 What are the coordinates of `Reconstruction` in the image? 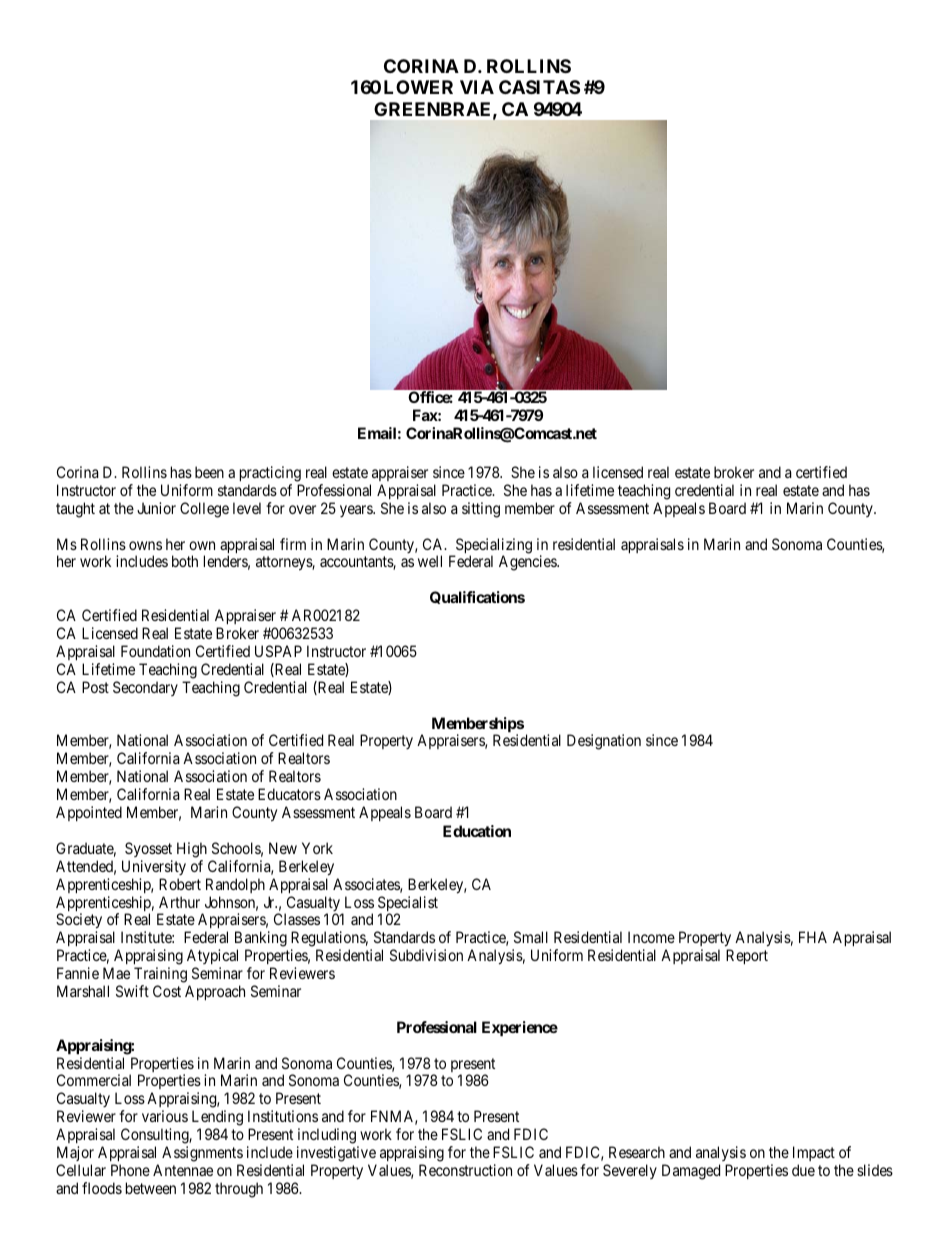 It's located at (465, 1170).
